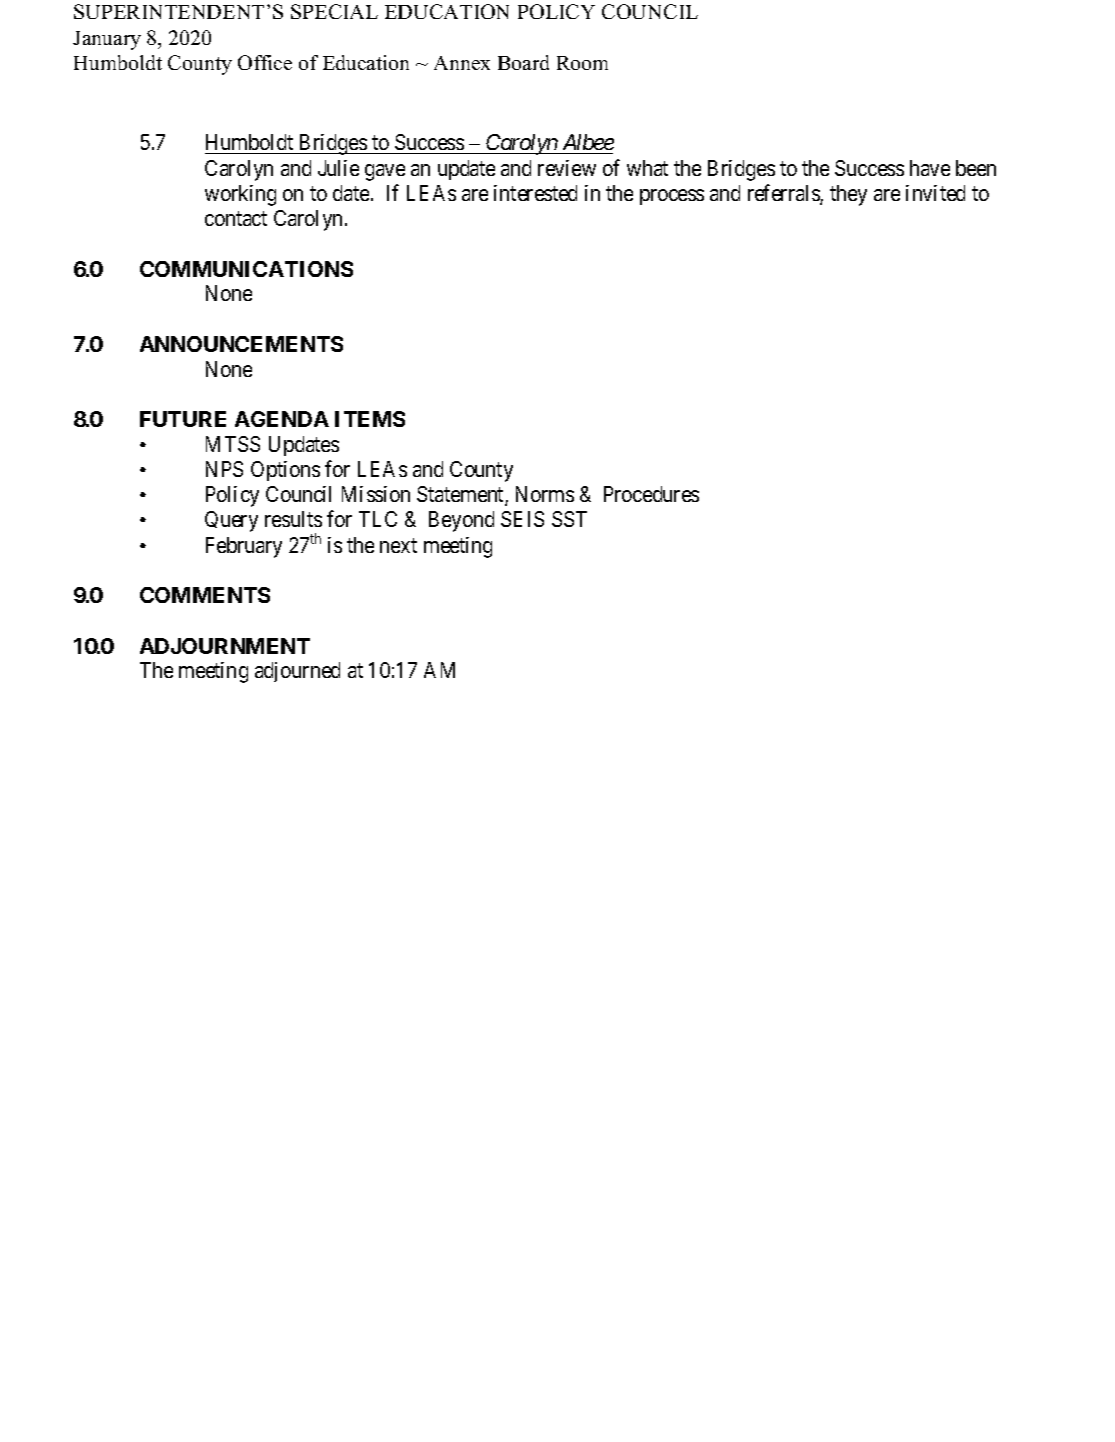 This screenshot has height=1442, width=1115. Describe the element at coordinates (848, 195) in the screenshot. I see `they` at that location.
